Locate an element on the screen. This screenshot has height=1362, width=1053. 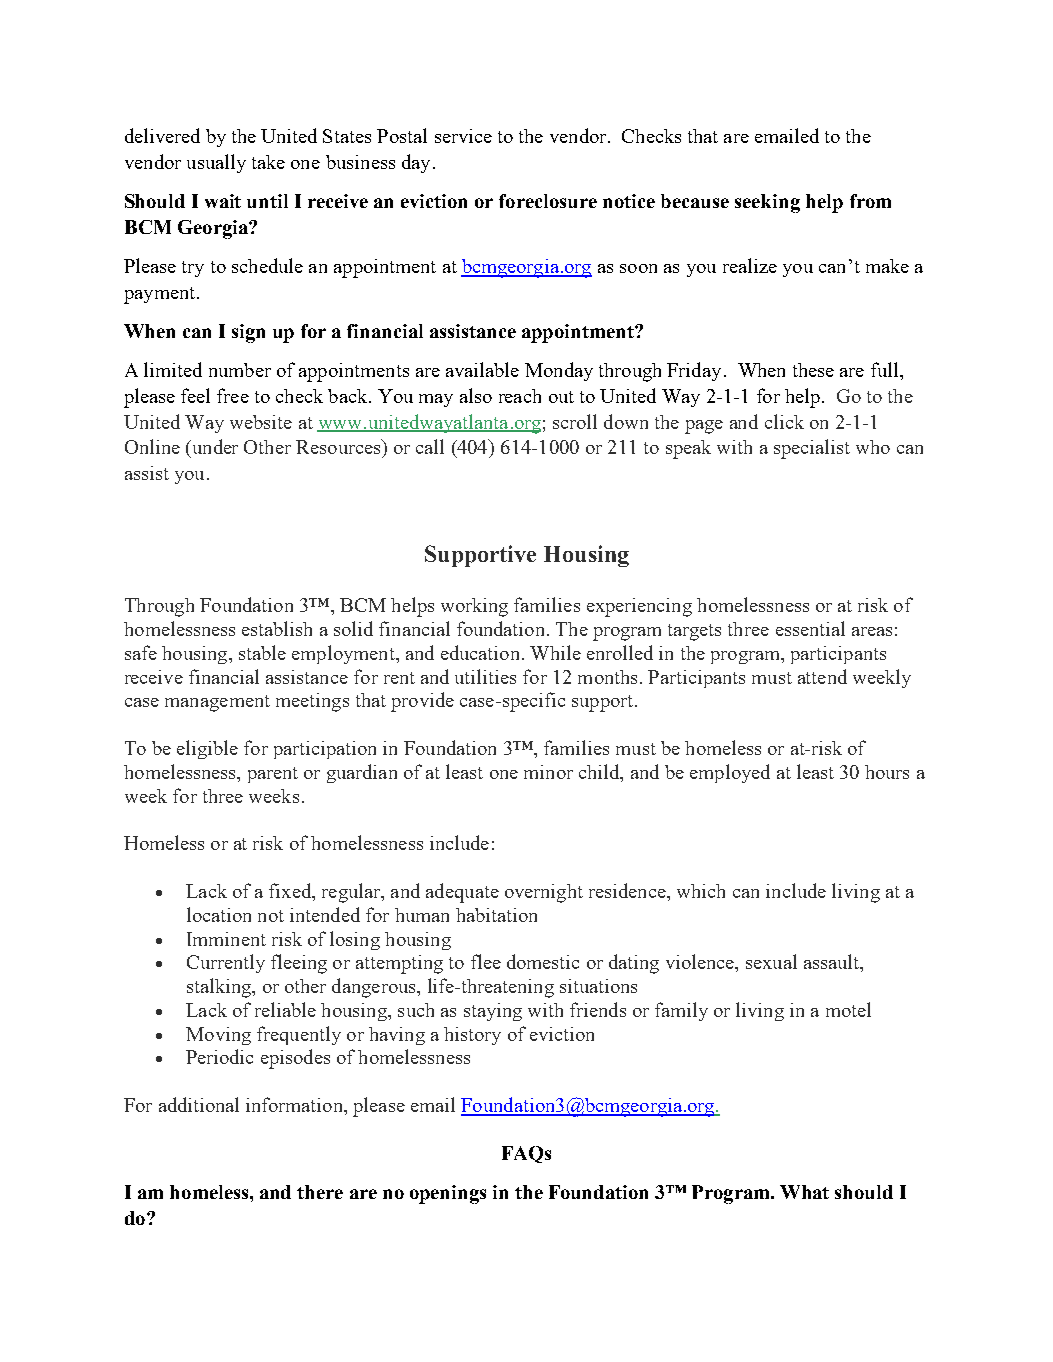
utilities is located at coordinates (485, 676).
